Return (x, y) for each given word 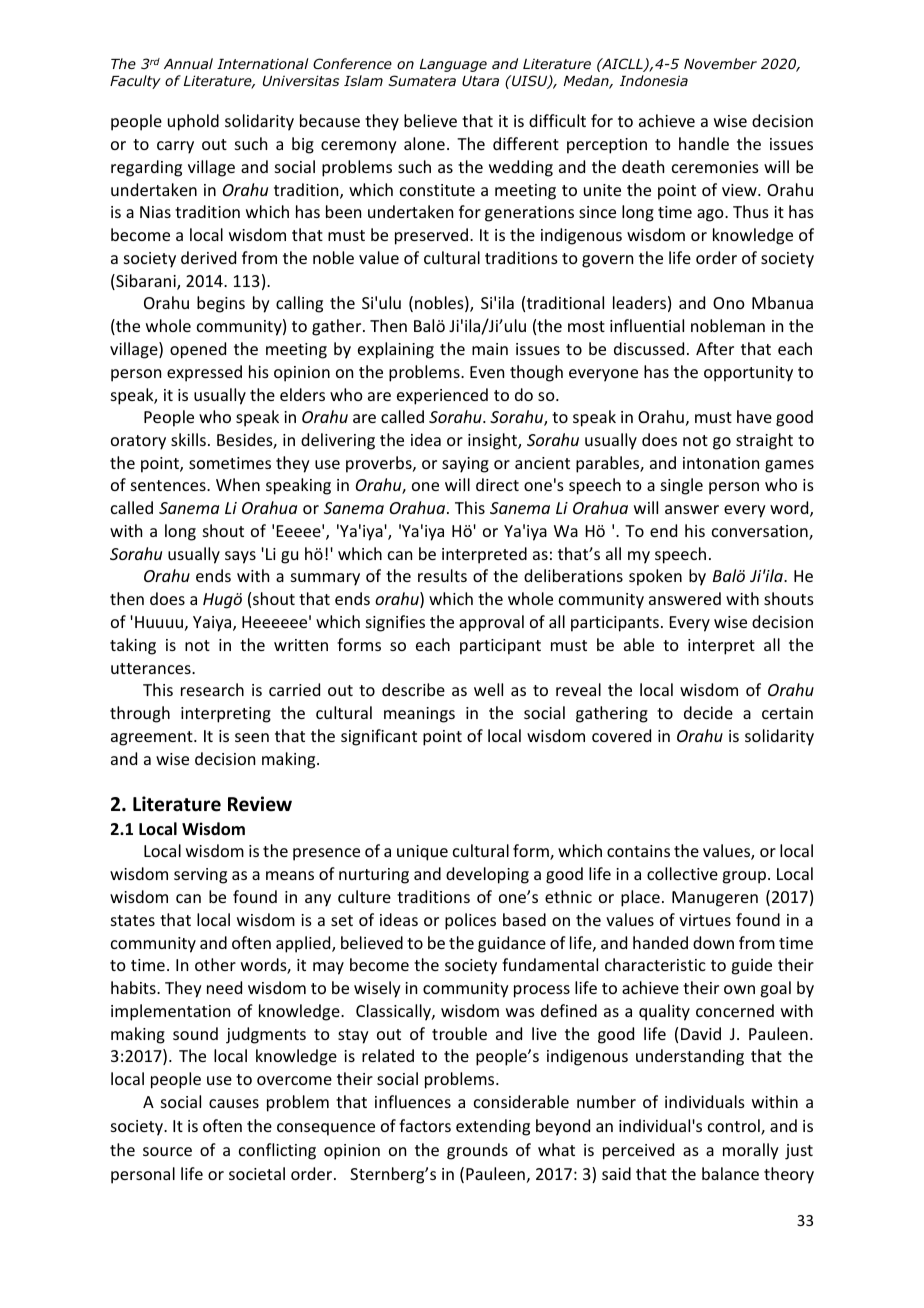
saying (465, 465)
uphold (193, 122)
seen (252, 737)
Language (453, 65)
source (167, 1151)
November (720, 63)
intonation (721, 463)
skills (188, 439)
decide (708, 712)
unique (422, 853)
